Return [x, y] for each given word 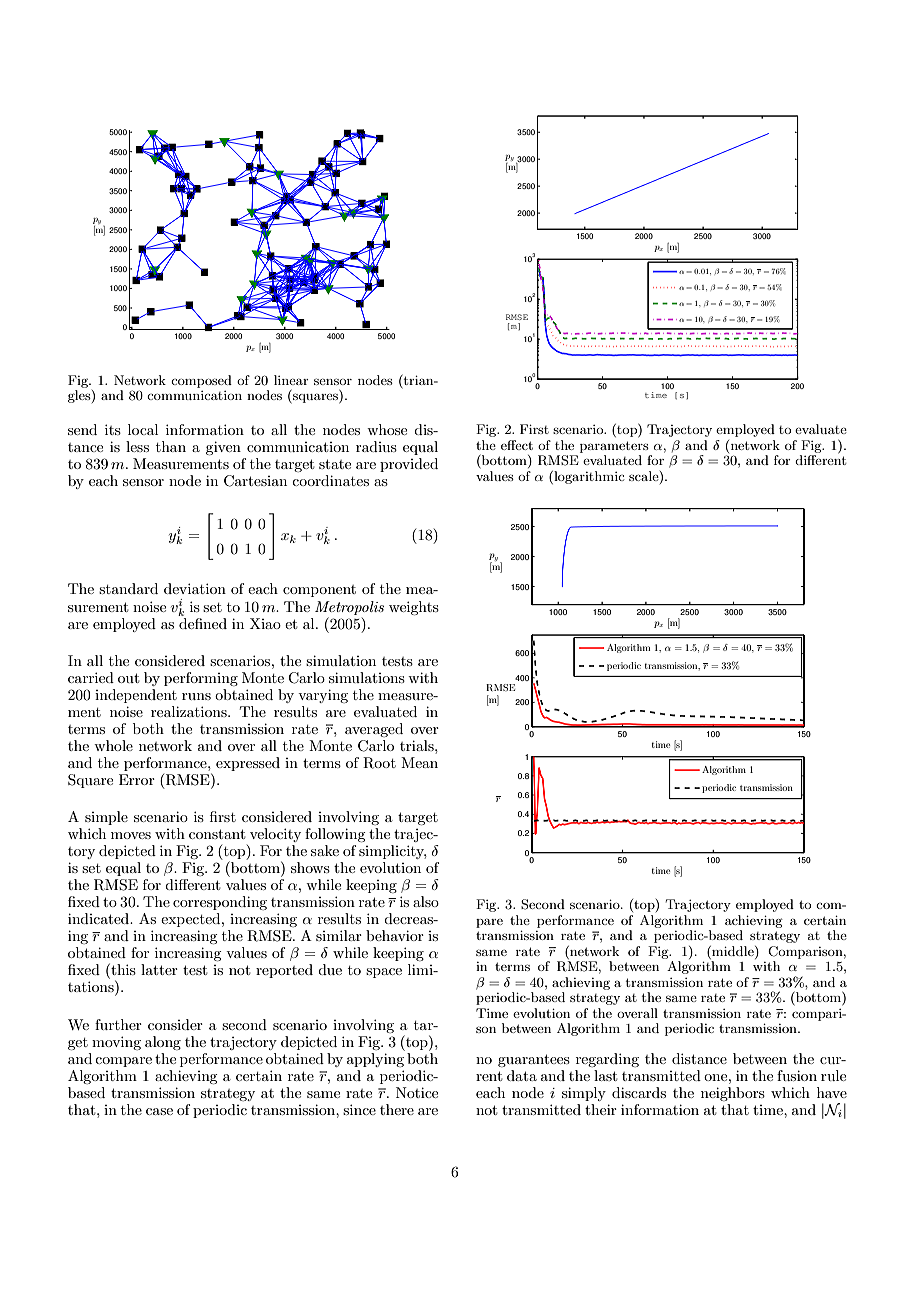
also [426, 901]
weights [414, 608]
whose [387, 429]
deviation [195, 588]
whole [113, 745]
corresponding [220, 903]
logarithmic [588, 477]
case [159, 1111]
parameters [614, 447]
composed [201, 381]
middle [733, 951]
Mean [419, 762]
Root [379, 763]
